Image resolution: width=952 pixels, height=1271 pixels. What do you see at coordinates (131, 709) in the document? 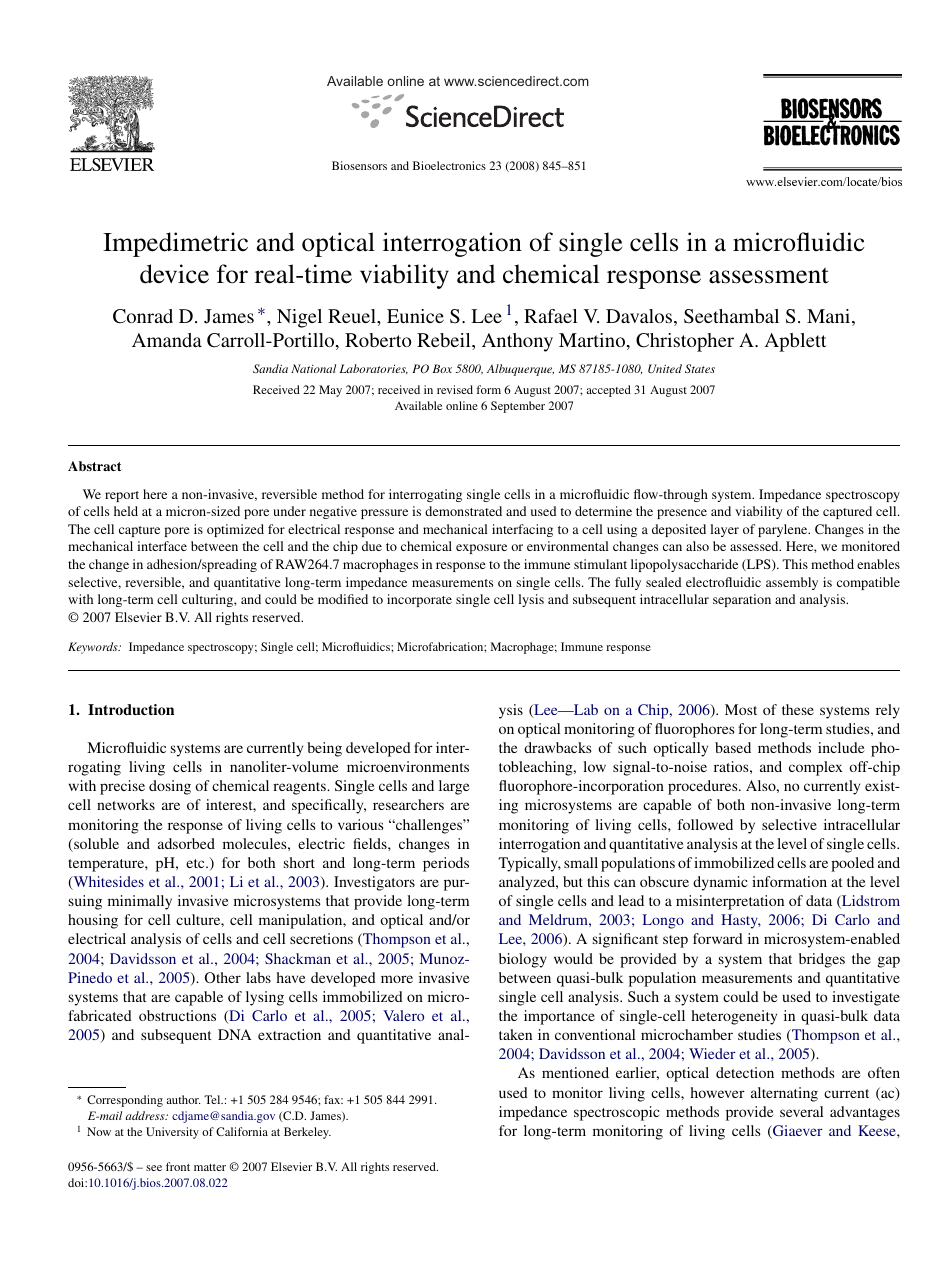
I see `Introduction` at bounding box center [131, 709].
